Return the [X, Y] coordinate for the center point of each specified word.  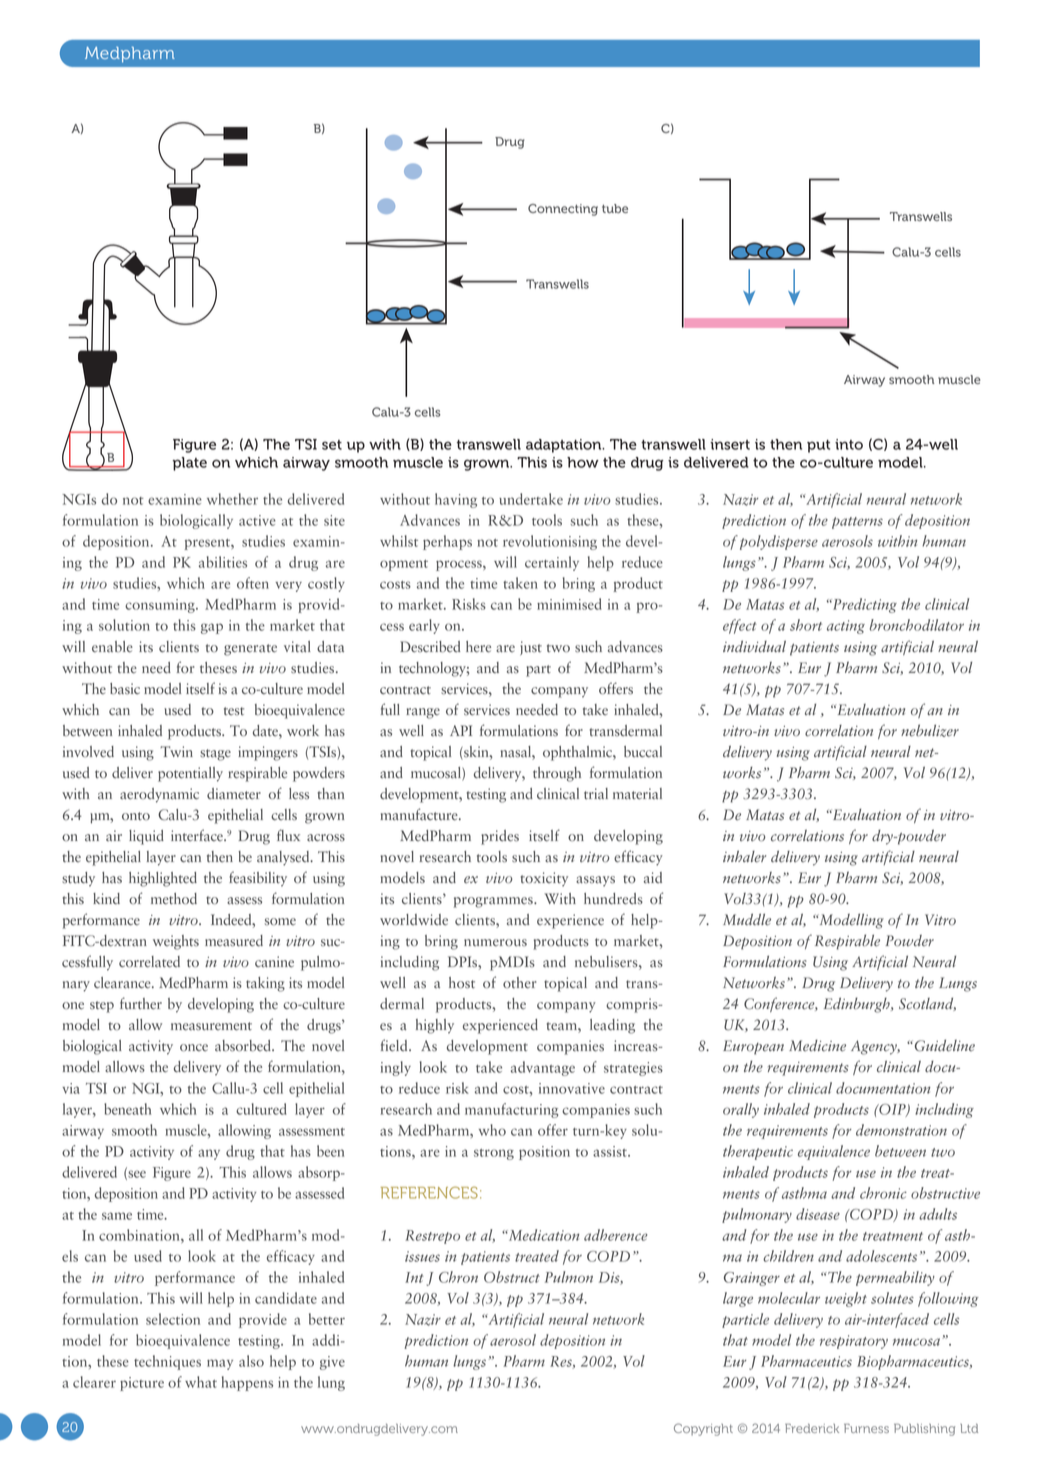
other [520, 983]
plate [190, 464]
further [141, 1003]
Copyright [703, 1429]
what [201, 1382]
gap [212, 628]
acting [846, 627]
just [531, 648]
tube [615, 208]
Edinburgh [858, 1005]
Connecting [563, 210]
